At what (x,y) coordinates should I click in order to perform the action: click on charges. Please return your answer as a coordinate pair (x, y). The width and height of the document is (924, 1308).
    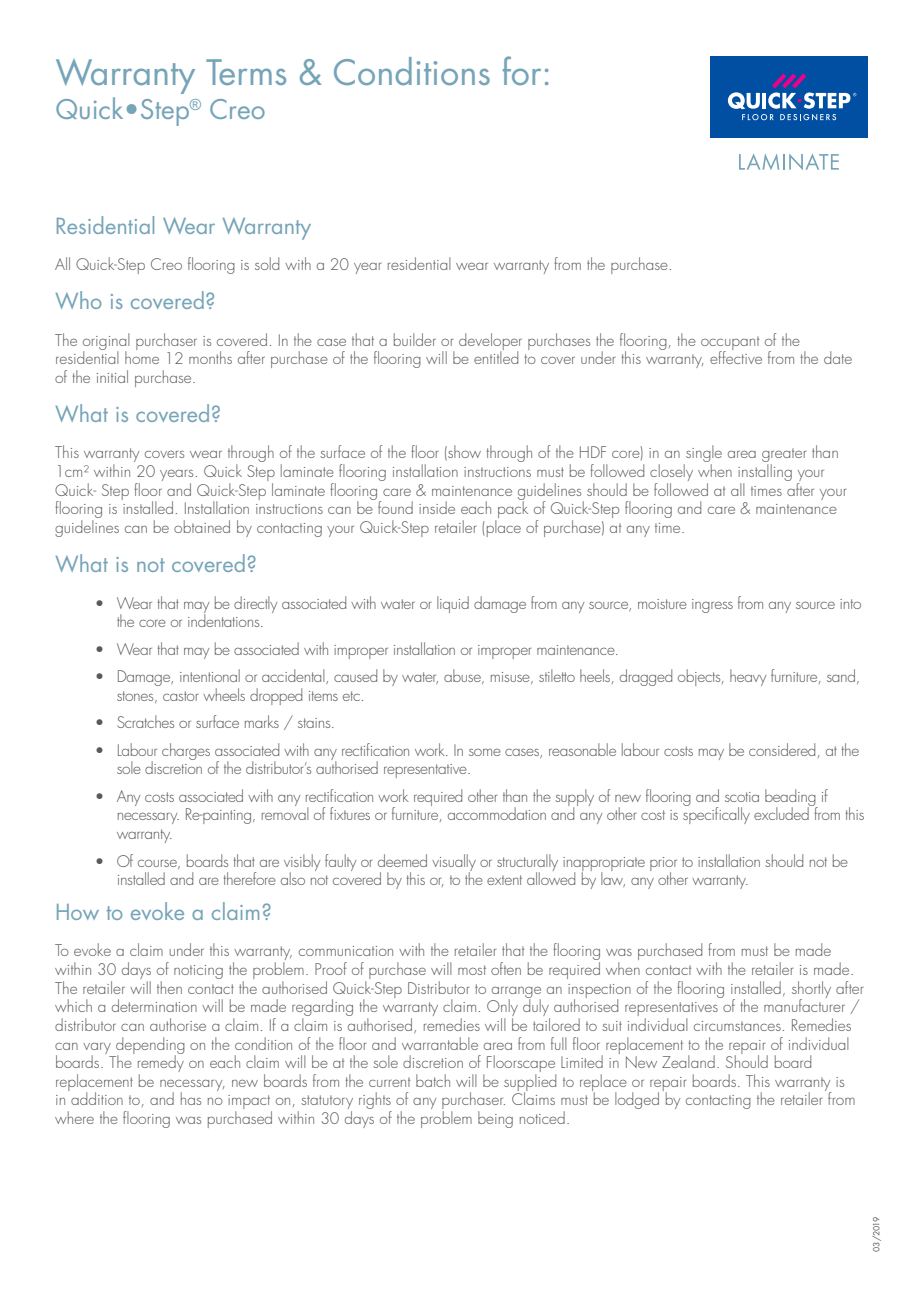
    Looking at the image, I should click on (186, 751).
